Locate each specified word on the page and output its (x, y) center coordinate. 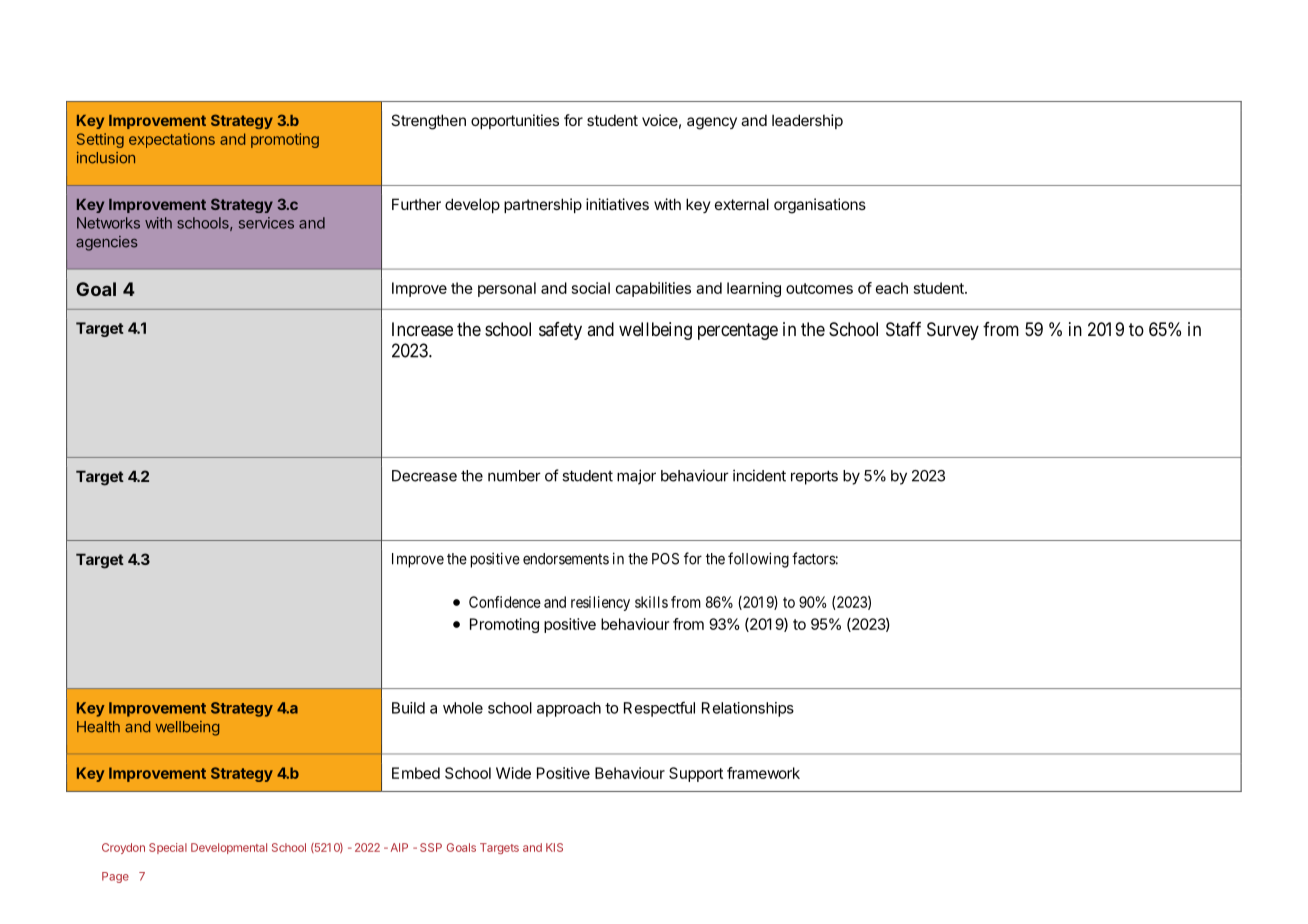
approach (569, 709)
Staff (903, 329)
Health (98, 727)
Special (168, 848)
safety (560, 331)
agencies (107, 243)
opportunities (515, 121)
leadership (807, 121)
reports (814, 478)
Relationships (748, 709)
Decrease (424, 476)
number (514, 476)
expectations (172, 140)
